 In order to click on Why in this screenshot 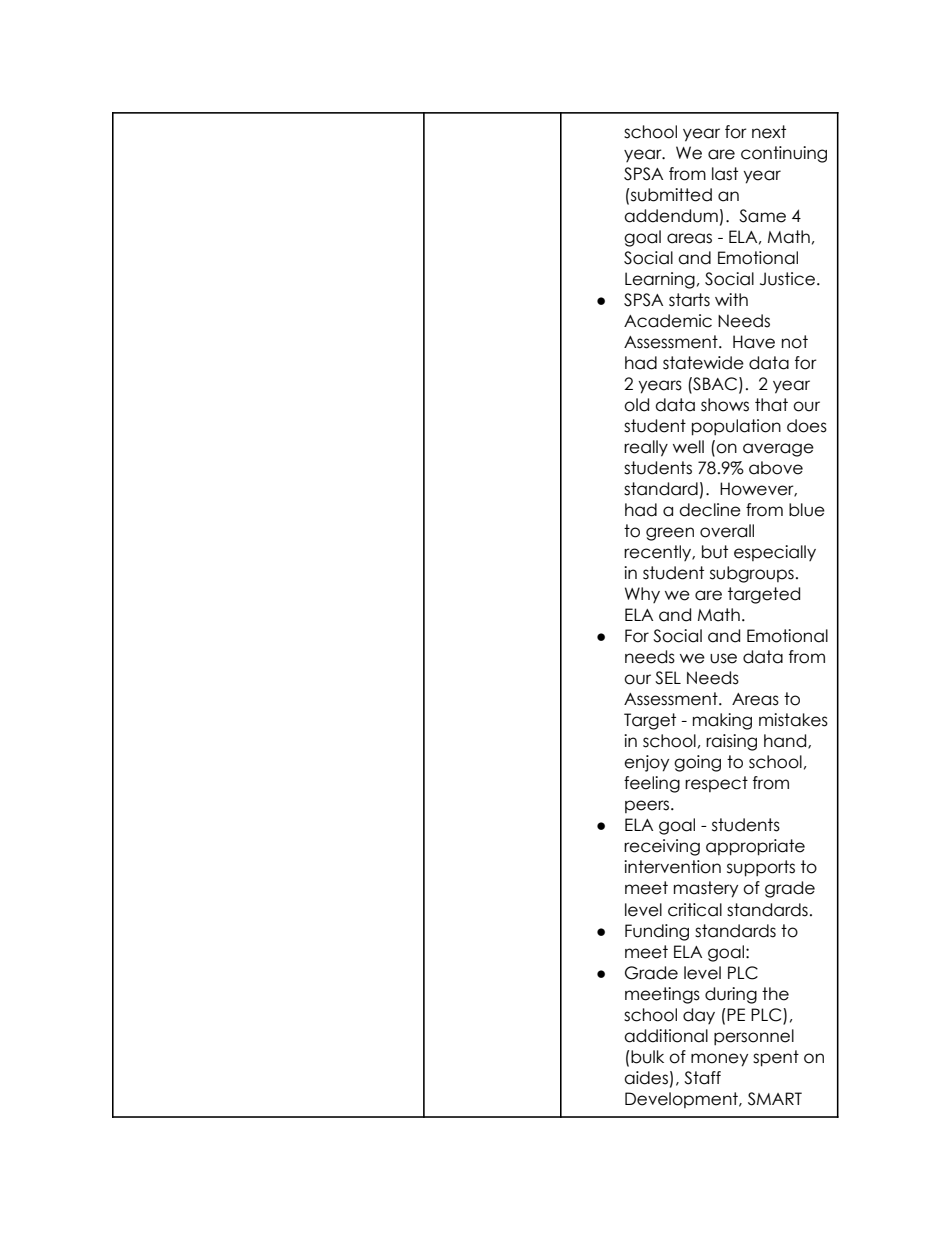, I will do `click(642, 595)`.
